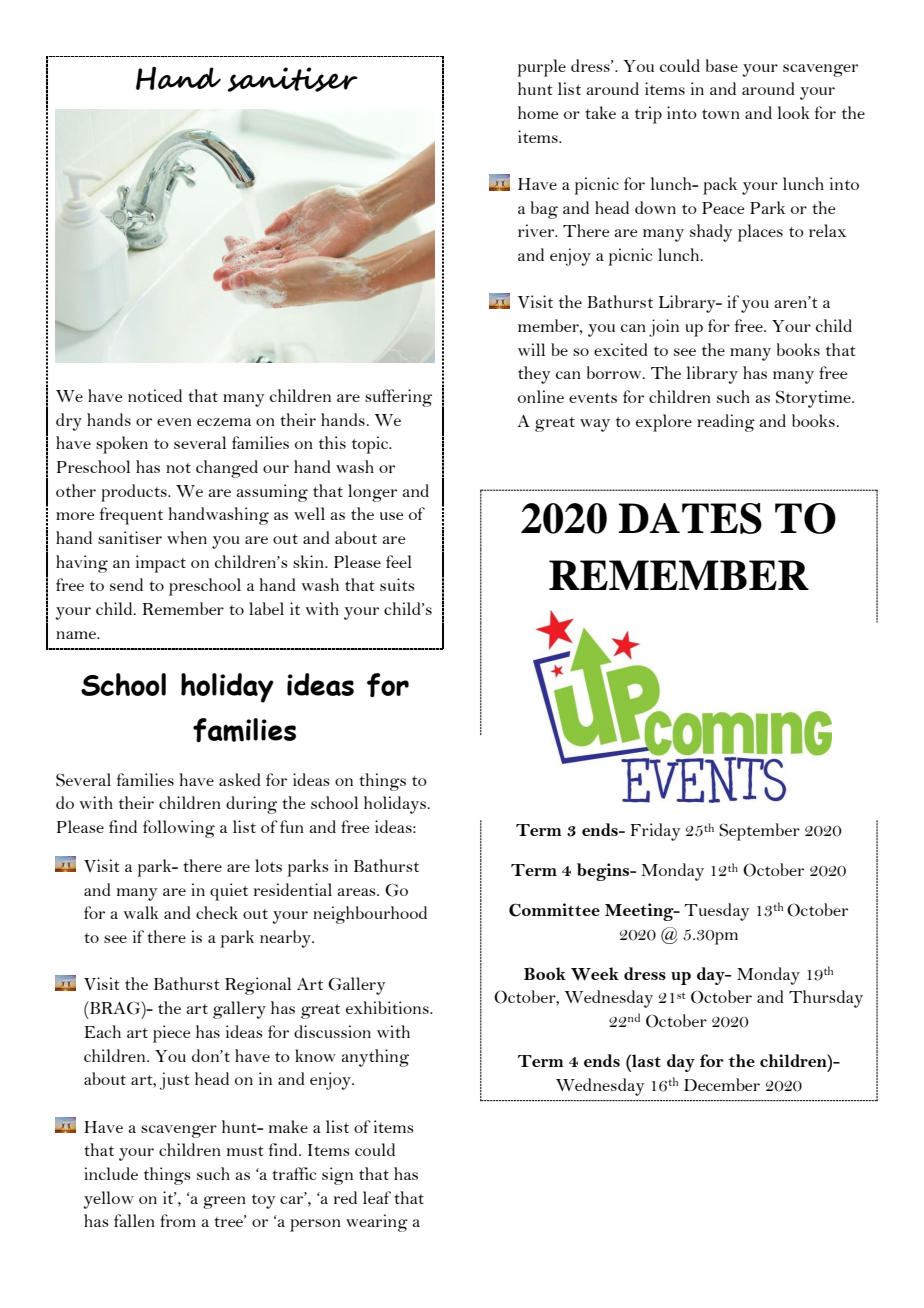  I want to click on from, so click(178, 1220).
